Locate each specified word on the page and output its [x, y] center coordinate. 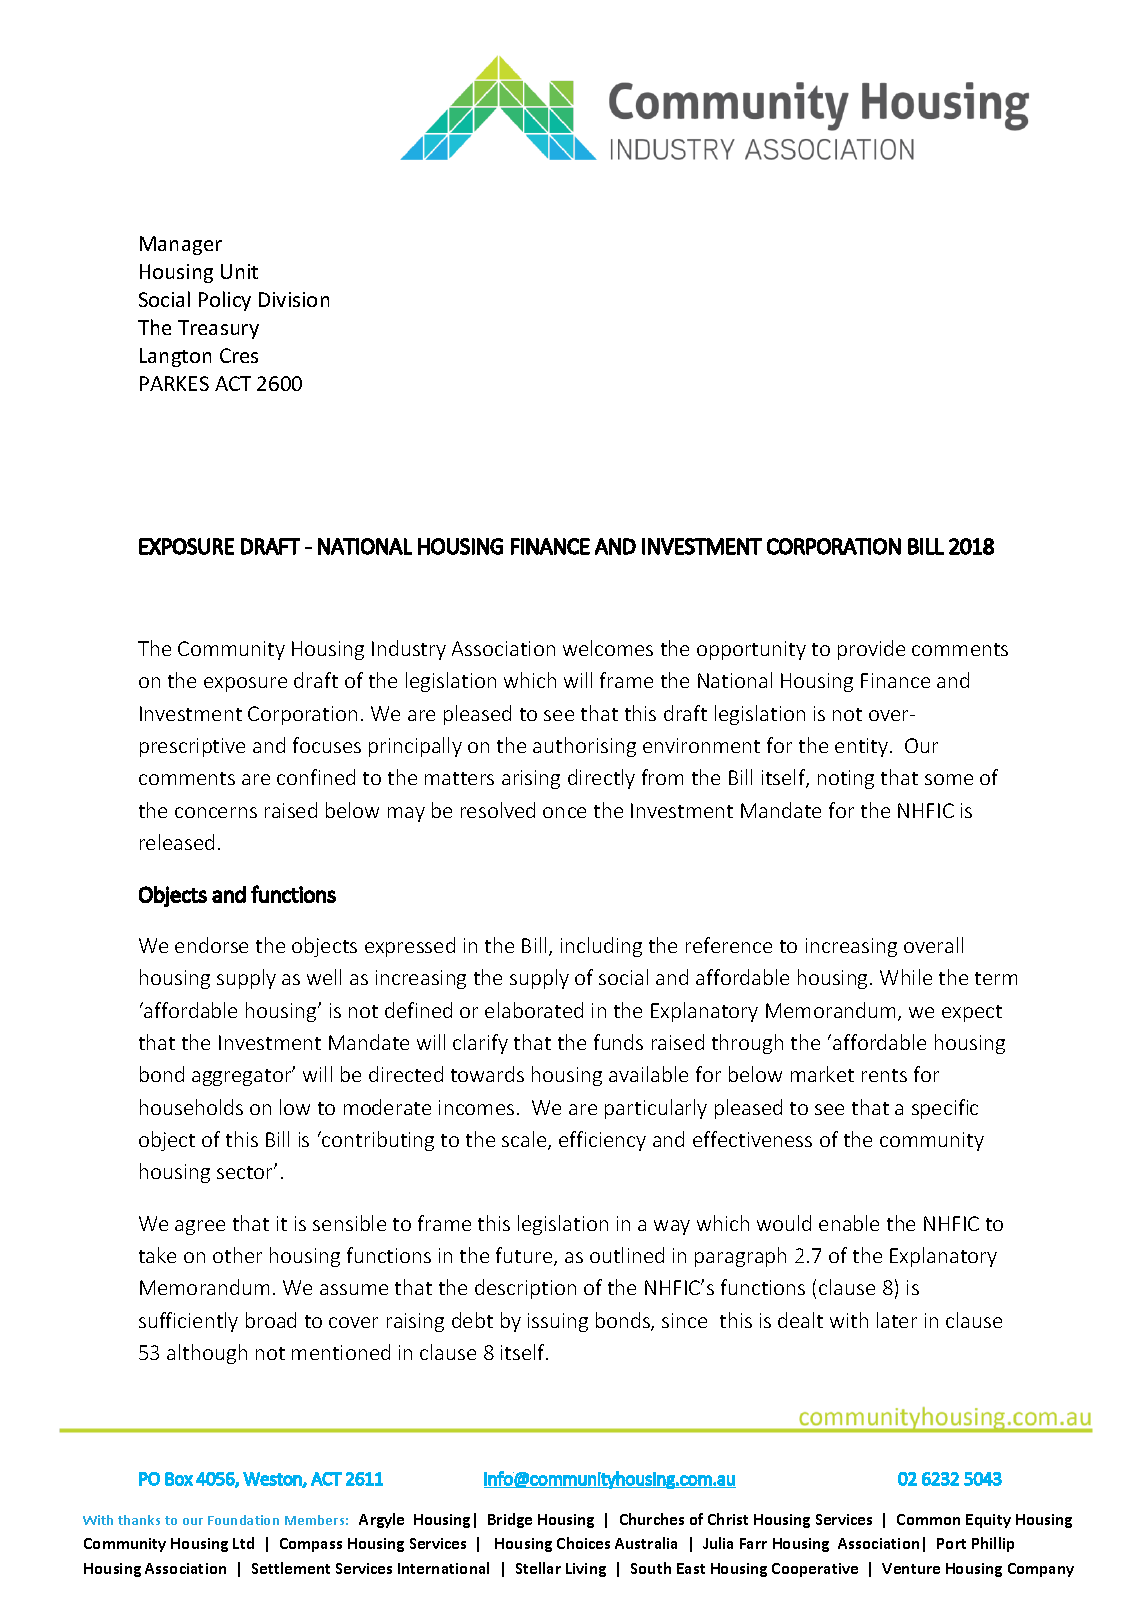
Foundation [243, 1520]
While [906, 977]
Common [928, 1519]
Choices [583, 1543]
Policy [225, 301]
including [601, 947]
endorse [211, 945]
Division [294, 299]
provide [871, 650]
